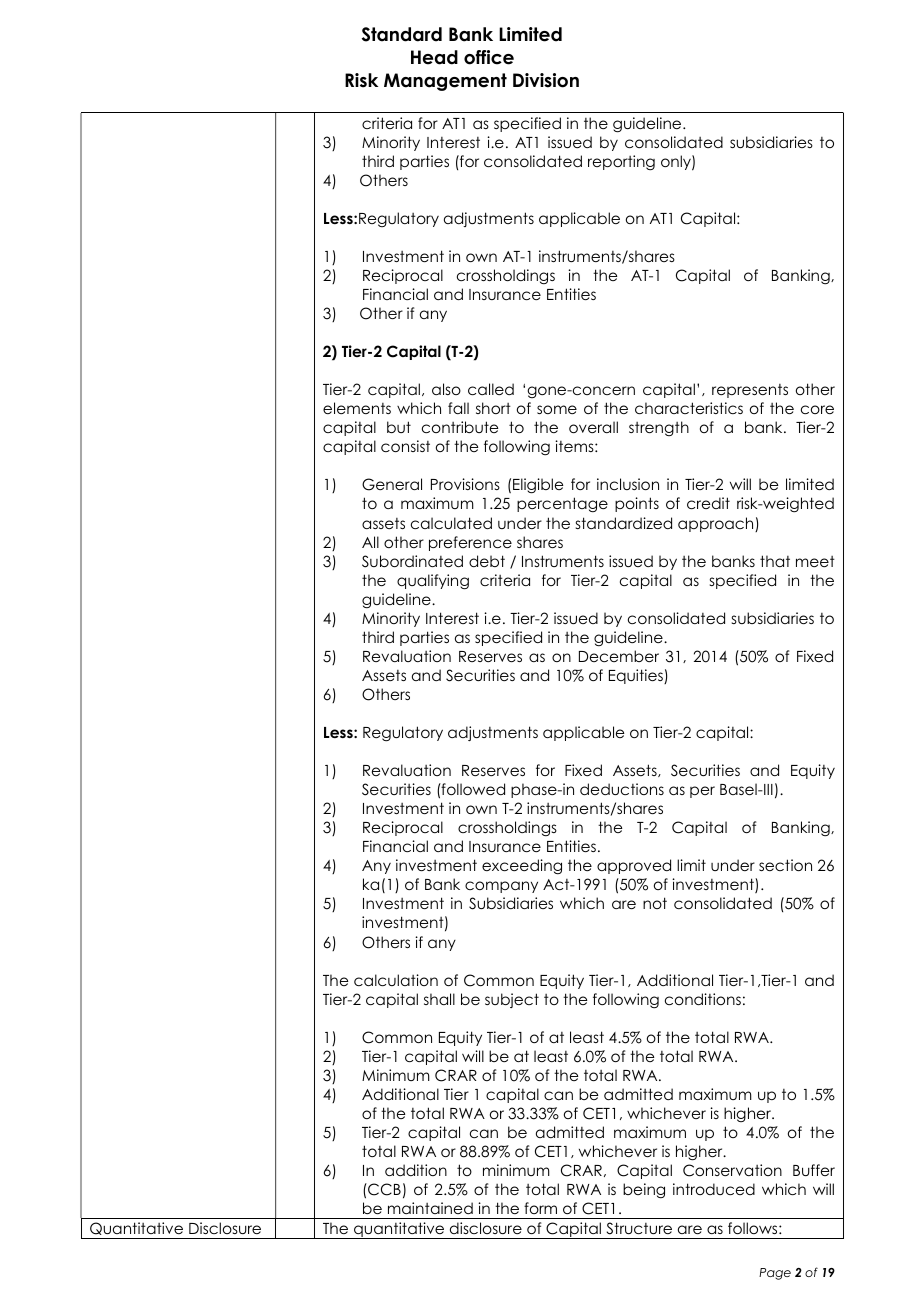  What do you see at coordinates (785, 865) in the screenshot?
I see `section` at bounding box center [785, 865].
